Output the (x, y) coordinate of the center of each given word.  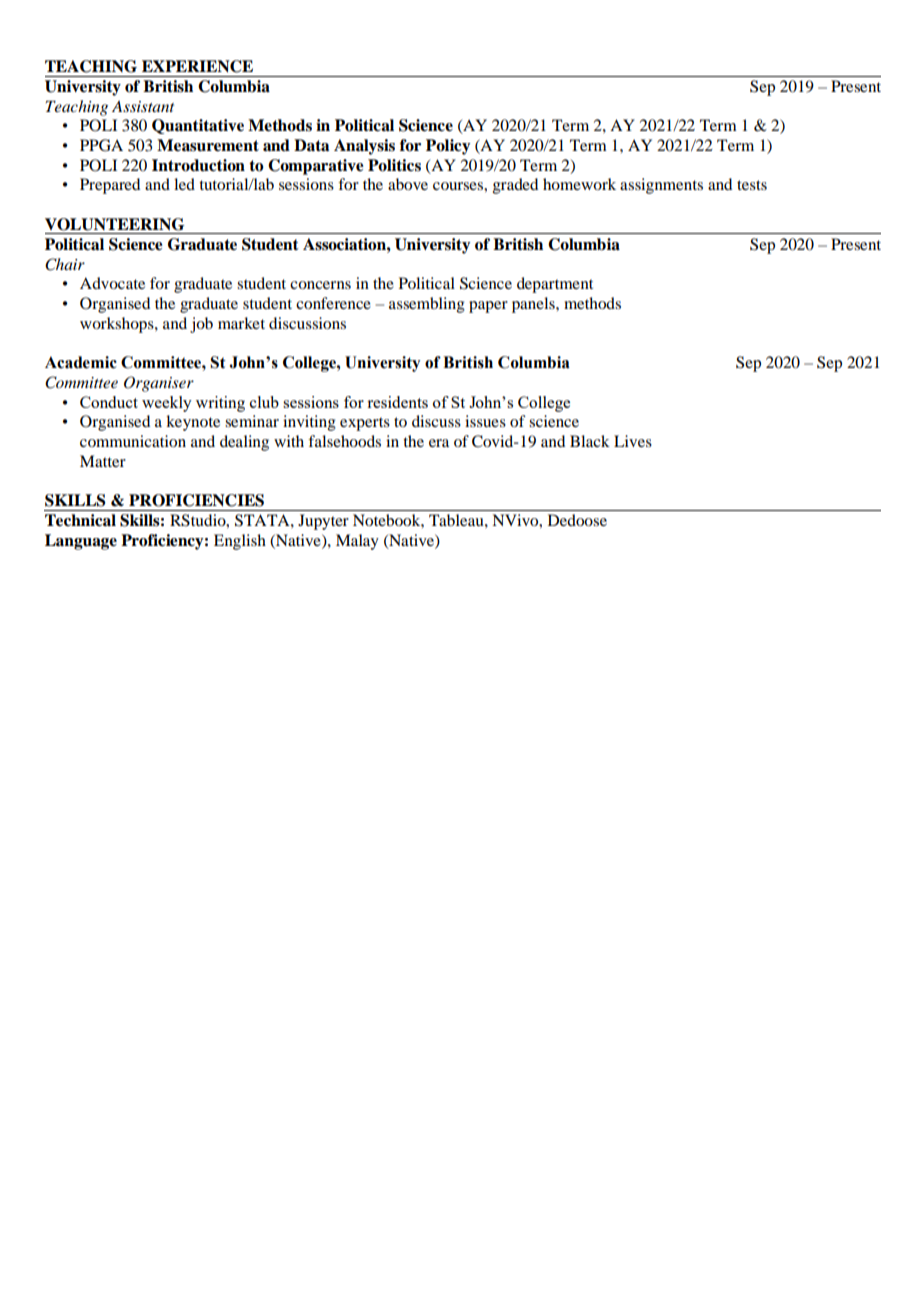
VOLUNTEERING (115, 224)
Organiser (159, 384)
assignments (661, 186)
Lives (633, 441)
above (408, 184)
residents (397, 402)
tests (752, 185)
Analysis (364, 147)
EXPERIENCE (197, 66)
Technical (80, 520)
